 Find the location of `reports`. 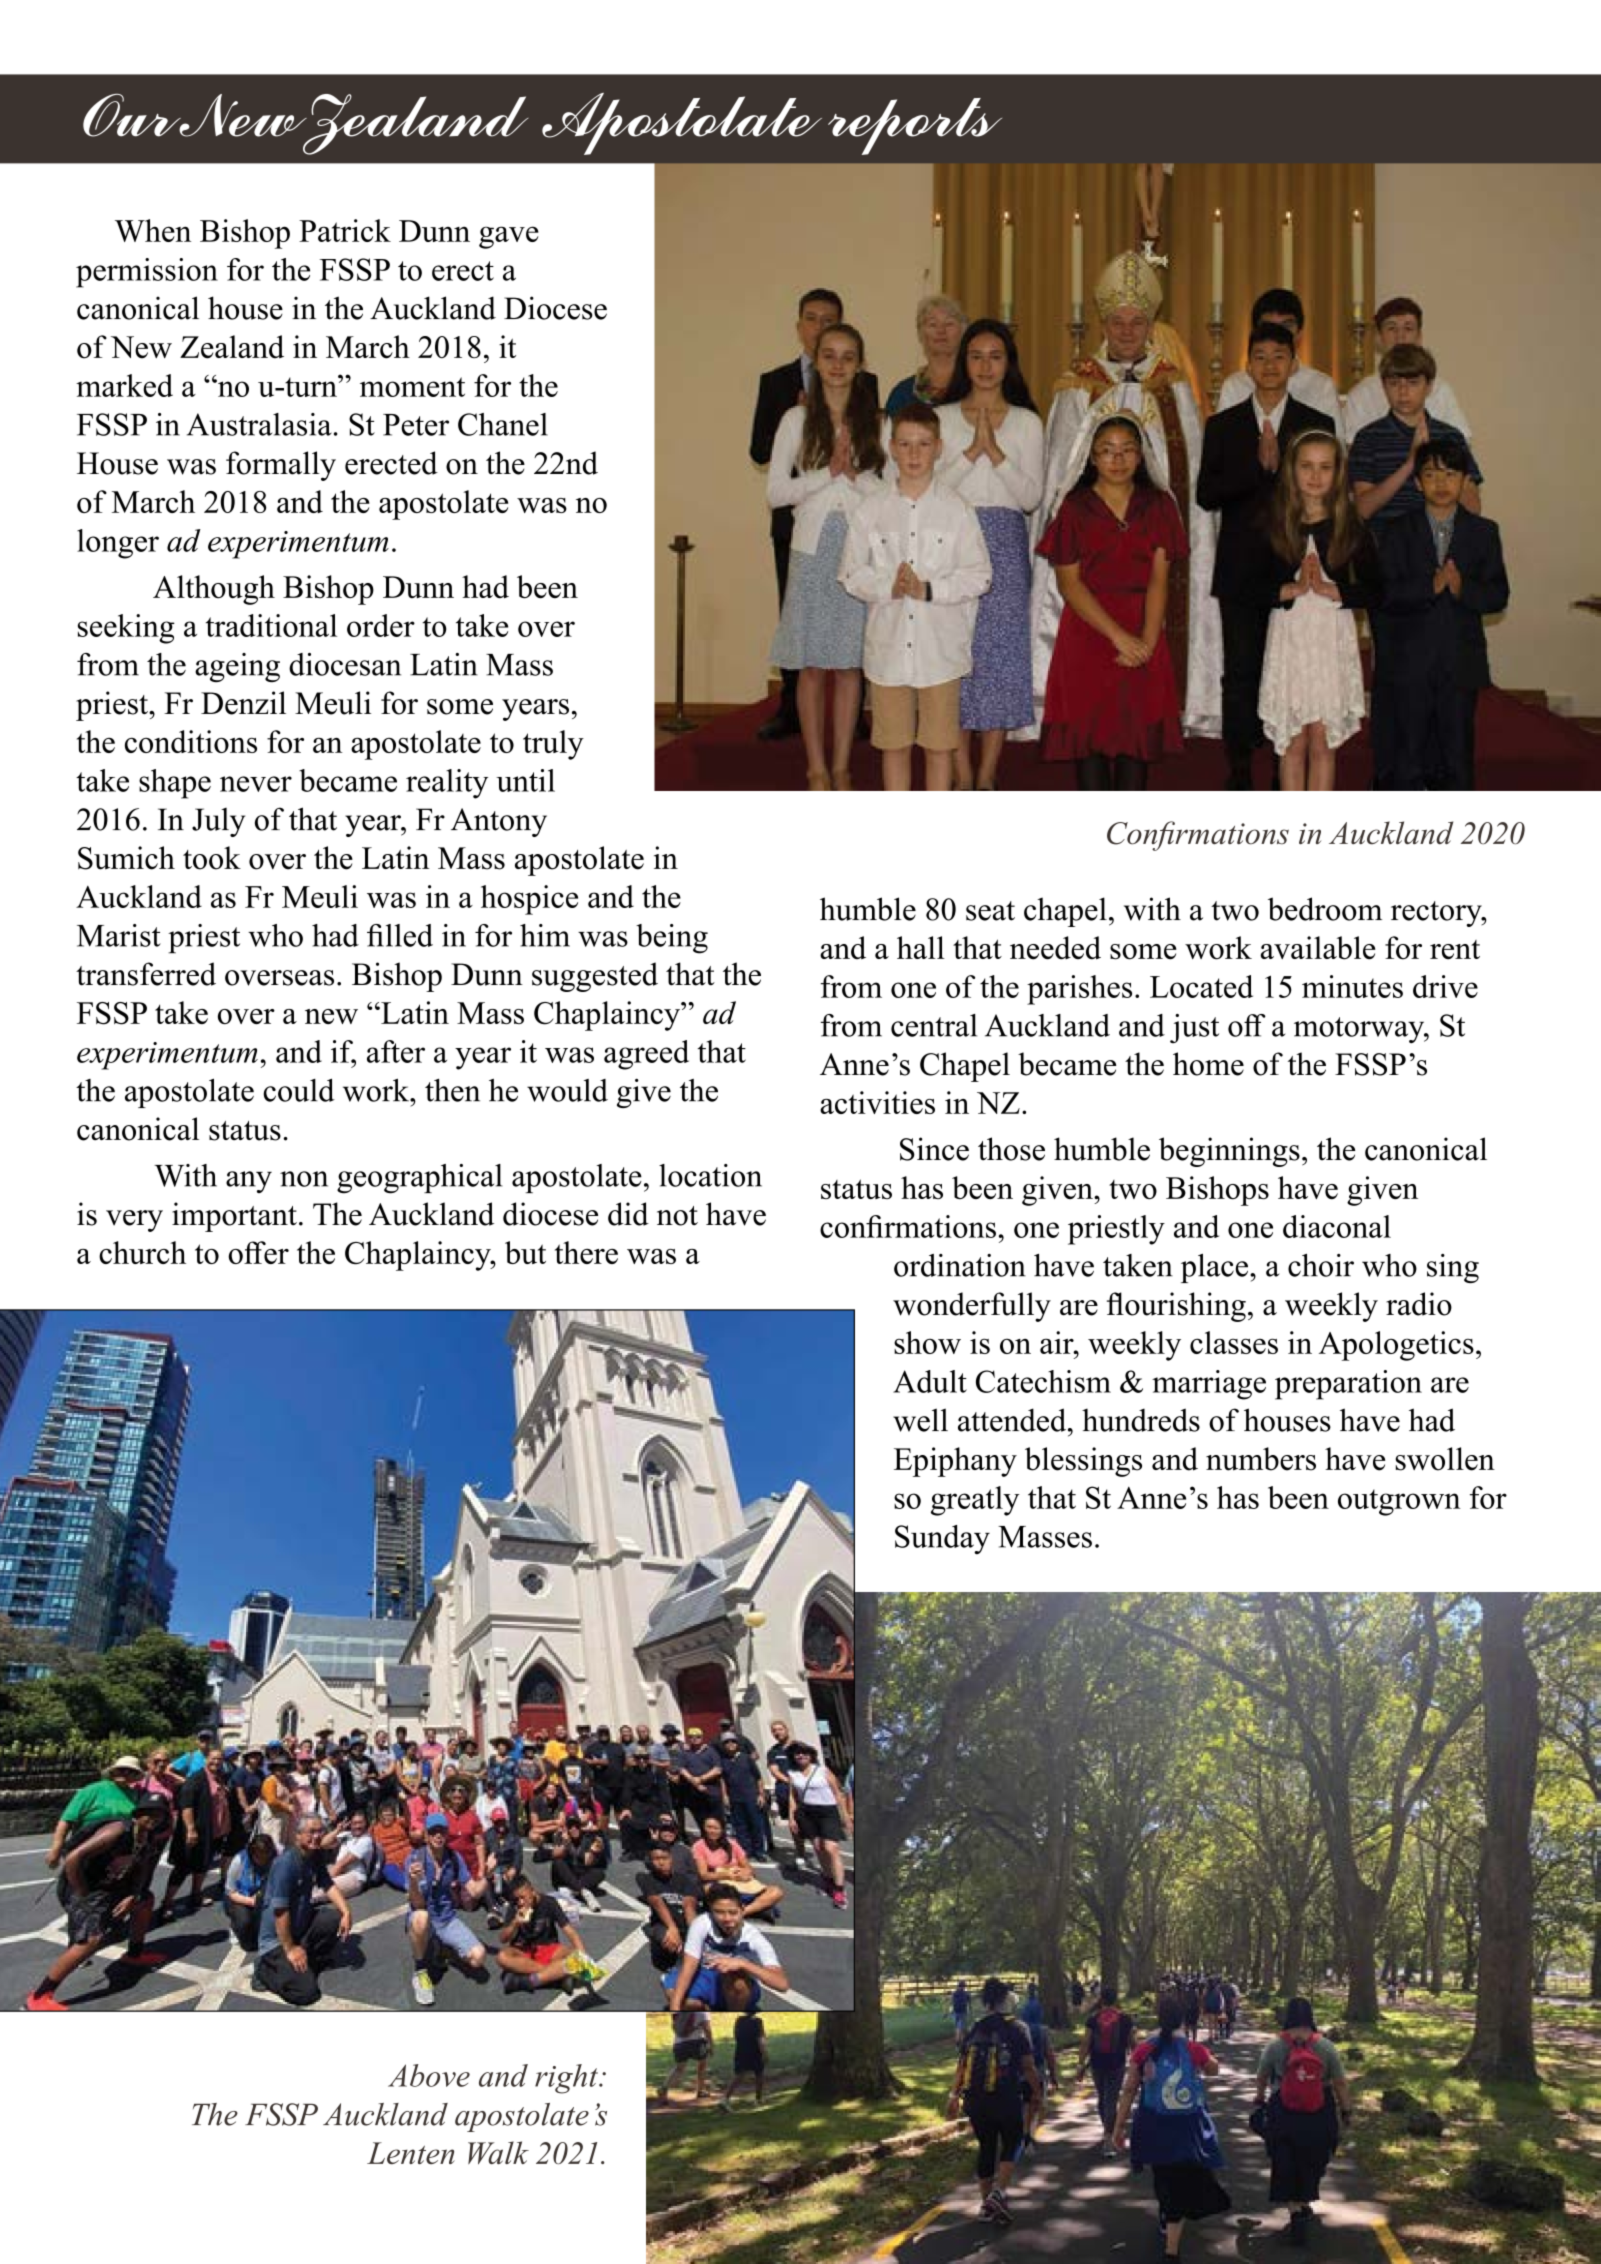

reports is located at coordinates (915, 126).
